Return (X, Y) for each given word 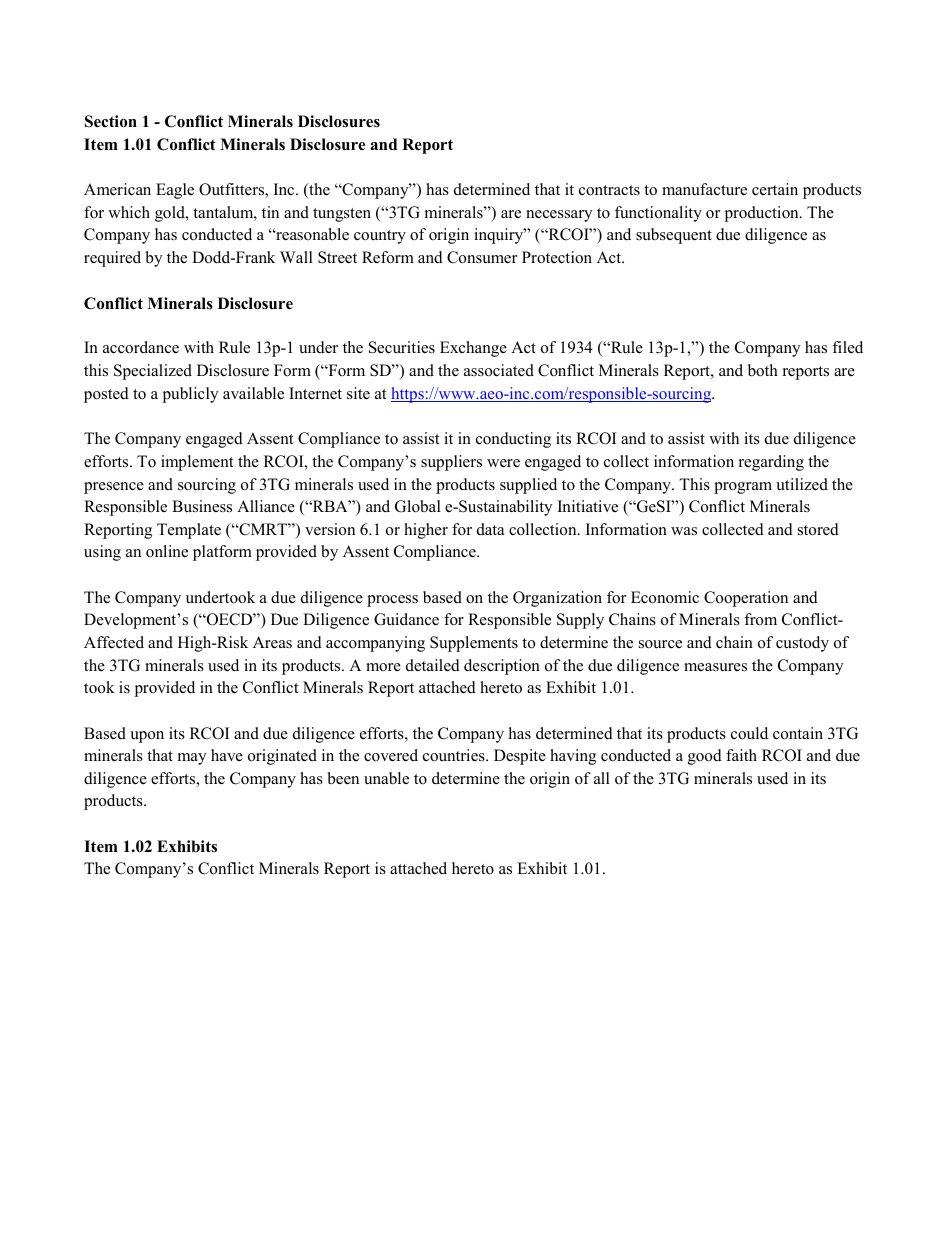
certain (775, 189)
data (490, 529)
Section (111, 121)
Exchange (473, 349)
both (763, 370)
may (192, 759)
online (167, 551)
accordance (141, 347)
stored (818, 529)
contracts (609, 190)
